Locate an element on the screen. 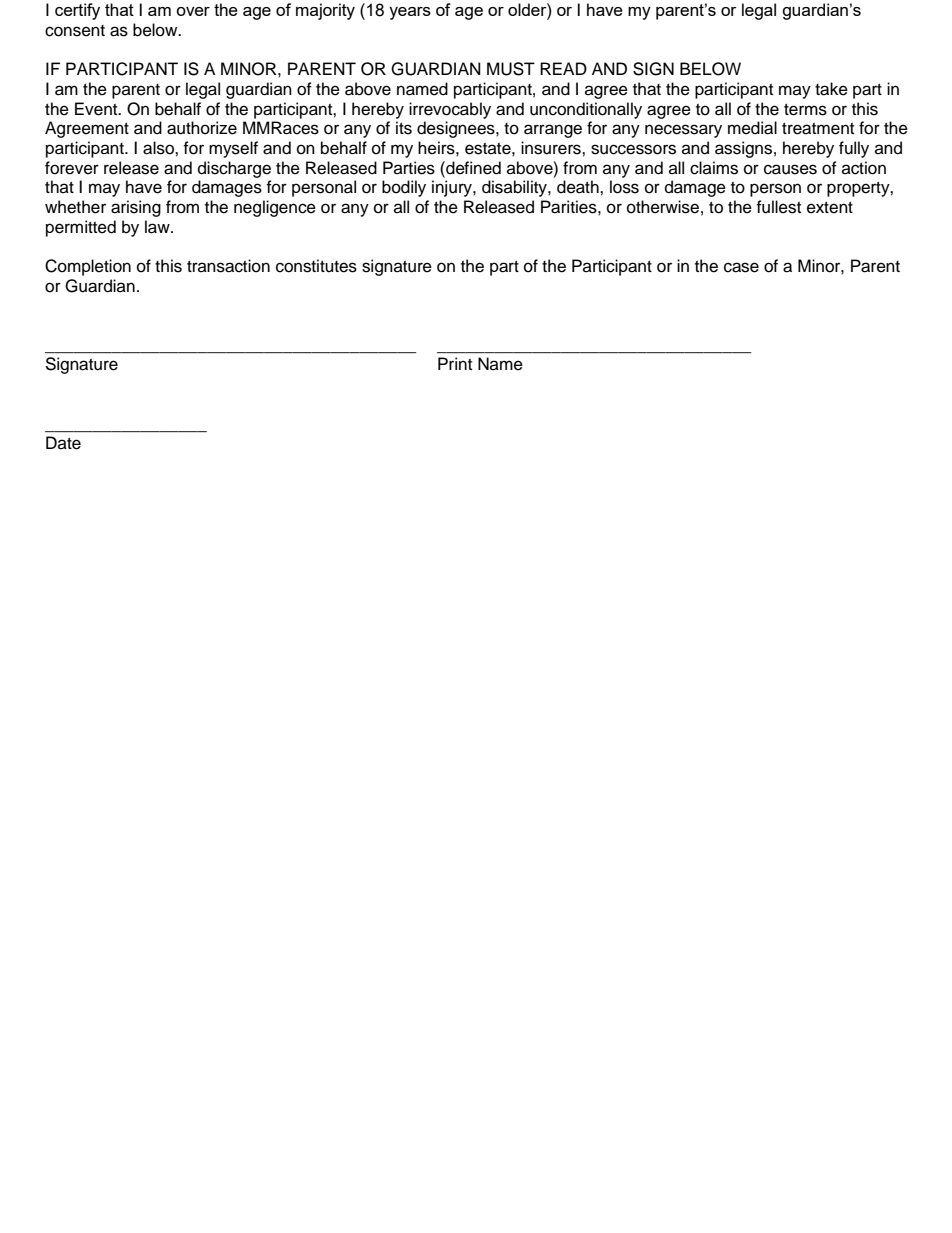  constitutes is located at coordinates (316, 266).
